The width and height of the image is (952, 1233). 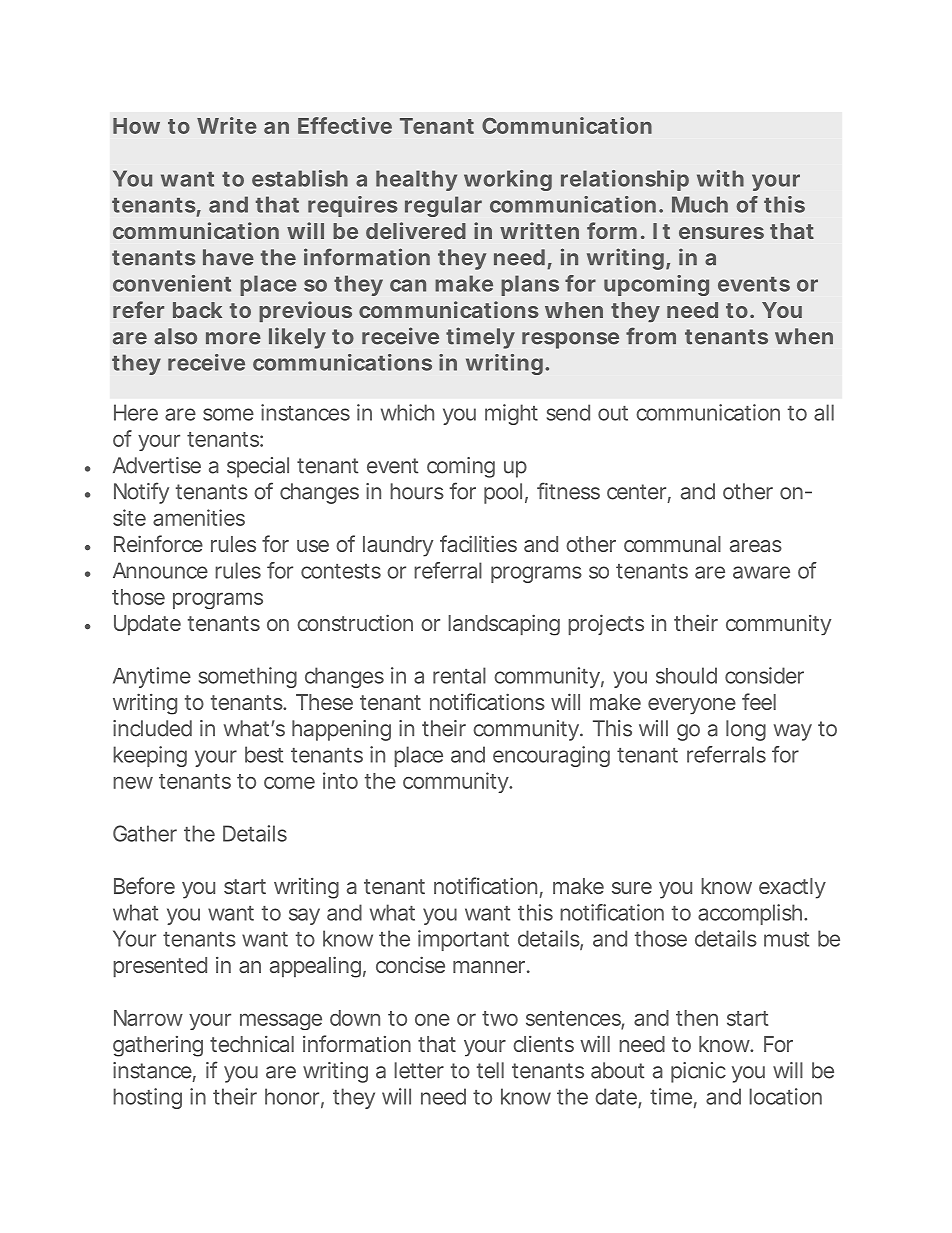 I want to click on honor, so click(x=292, y=1096).
